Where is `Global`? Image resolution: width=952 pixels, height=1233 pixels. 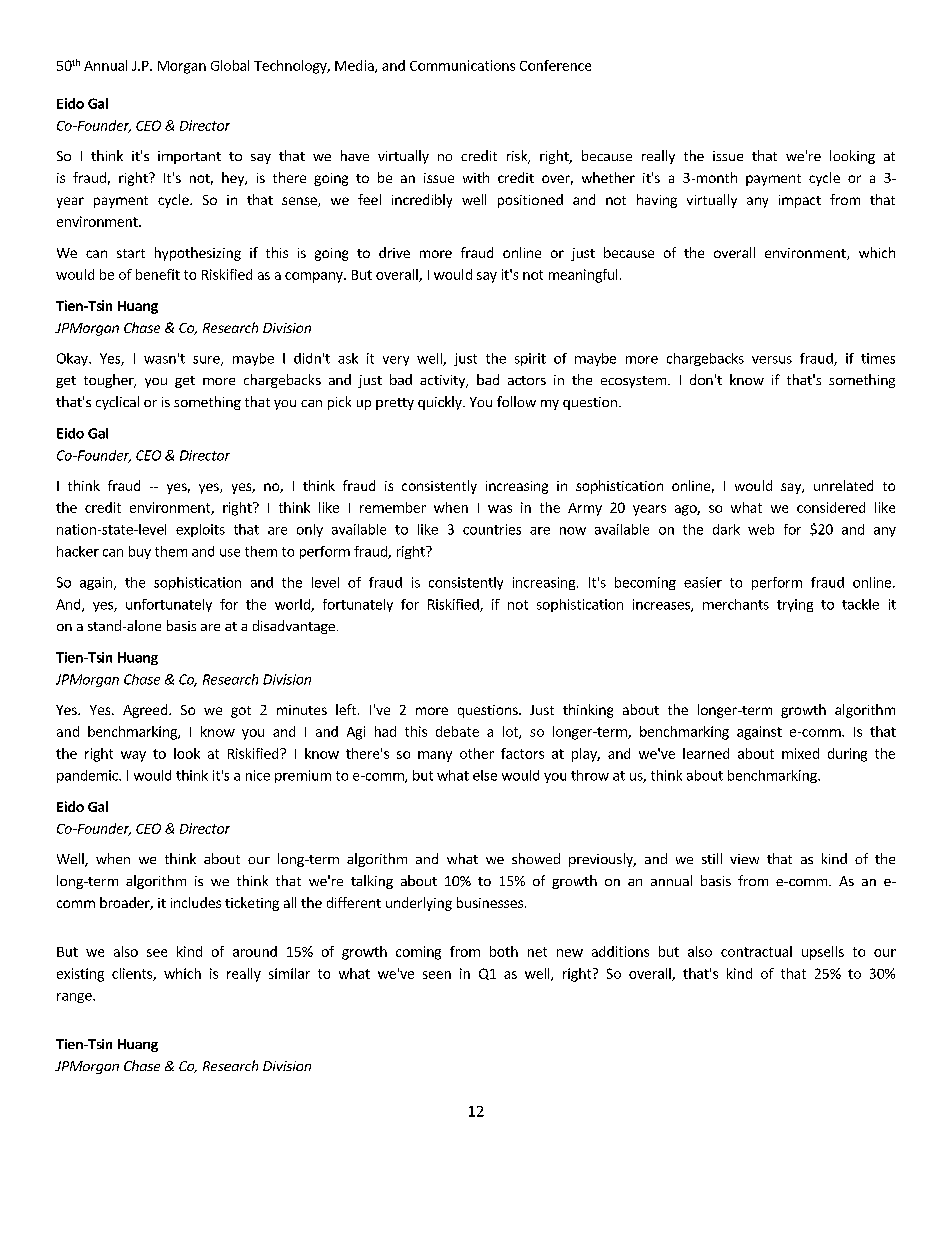
Global is located at coordinates (230, 65).
